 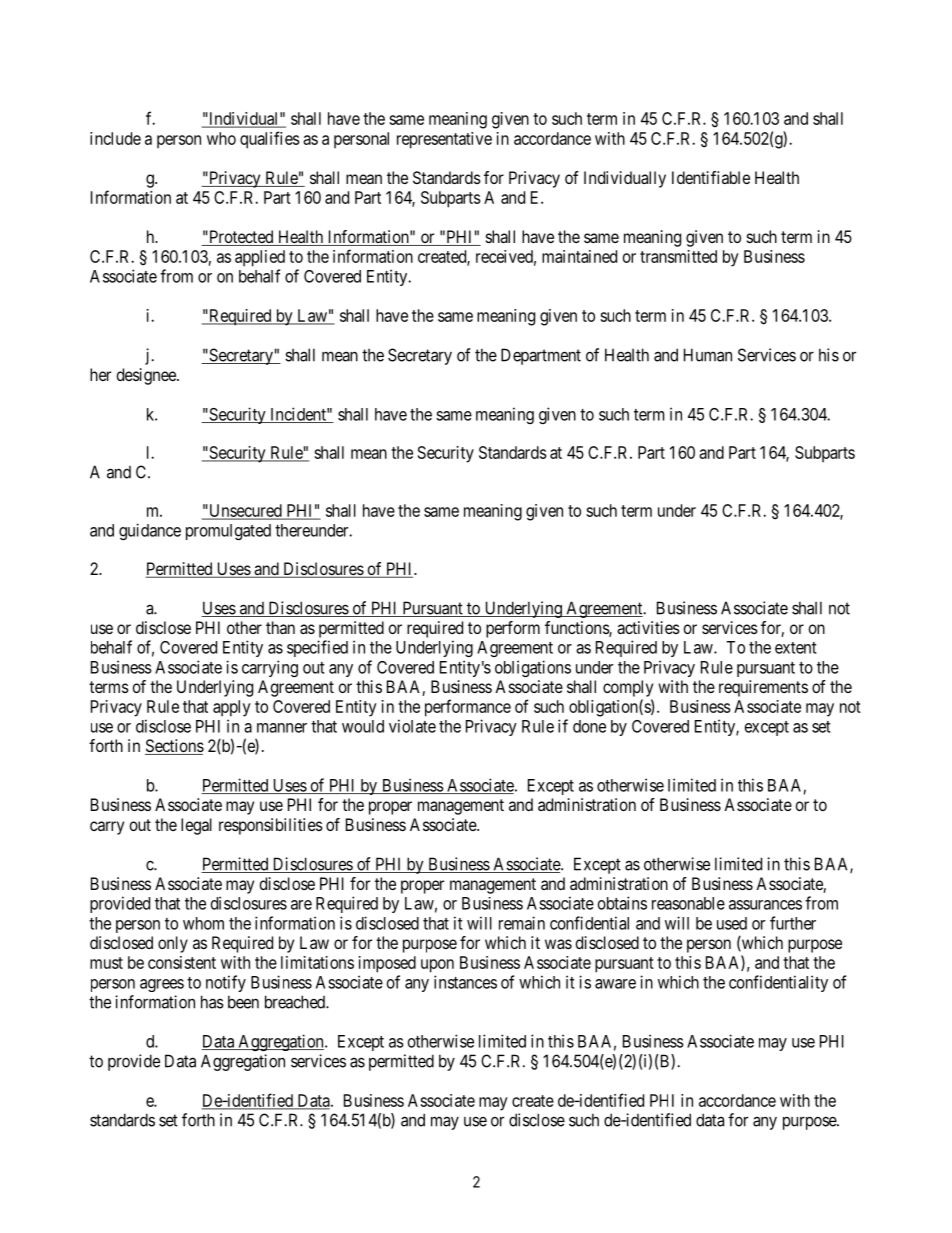 What do you see at coordinates (465, 982) in the page?
I see `instances` at bounding box center [465, 982].
